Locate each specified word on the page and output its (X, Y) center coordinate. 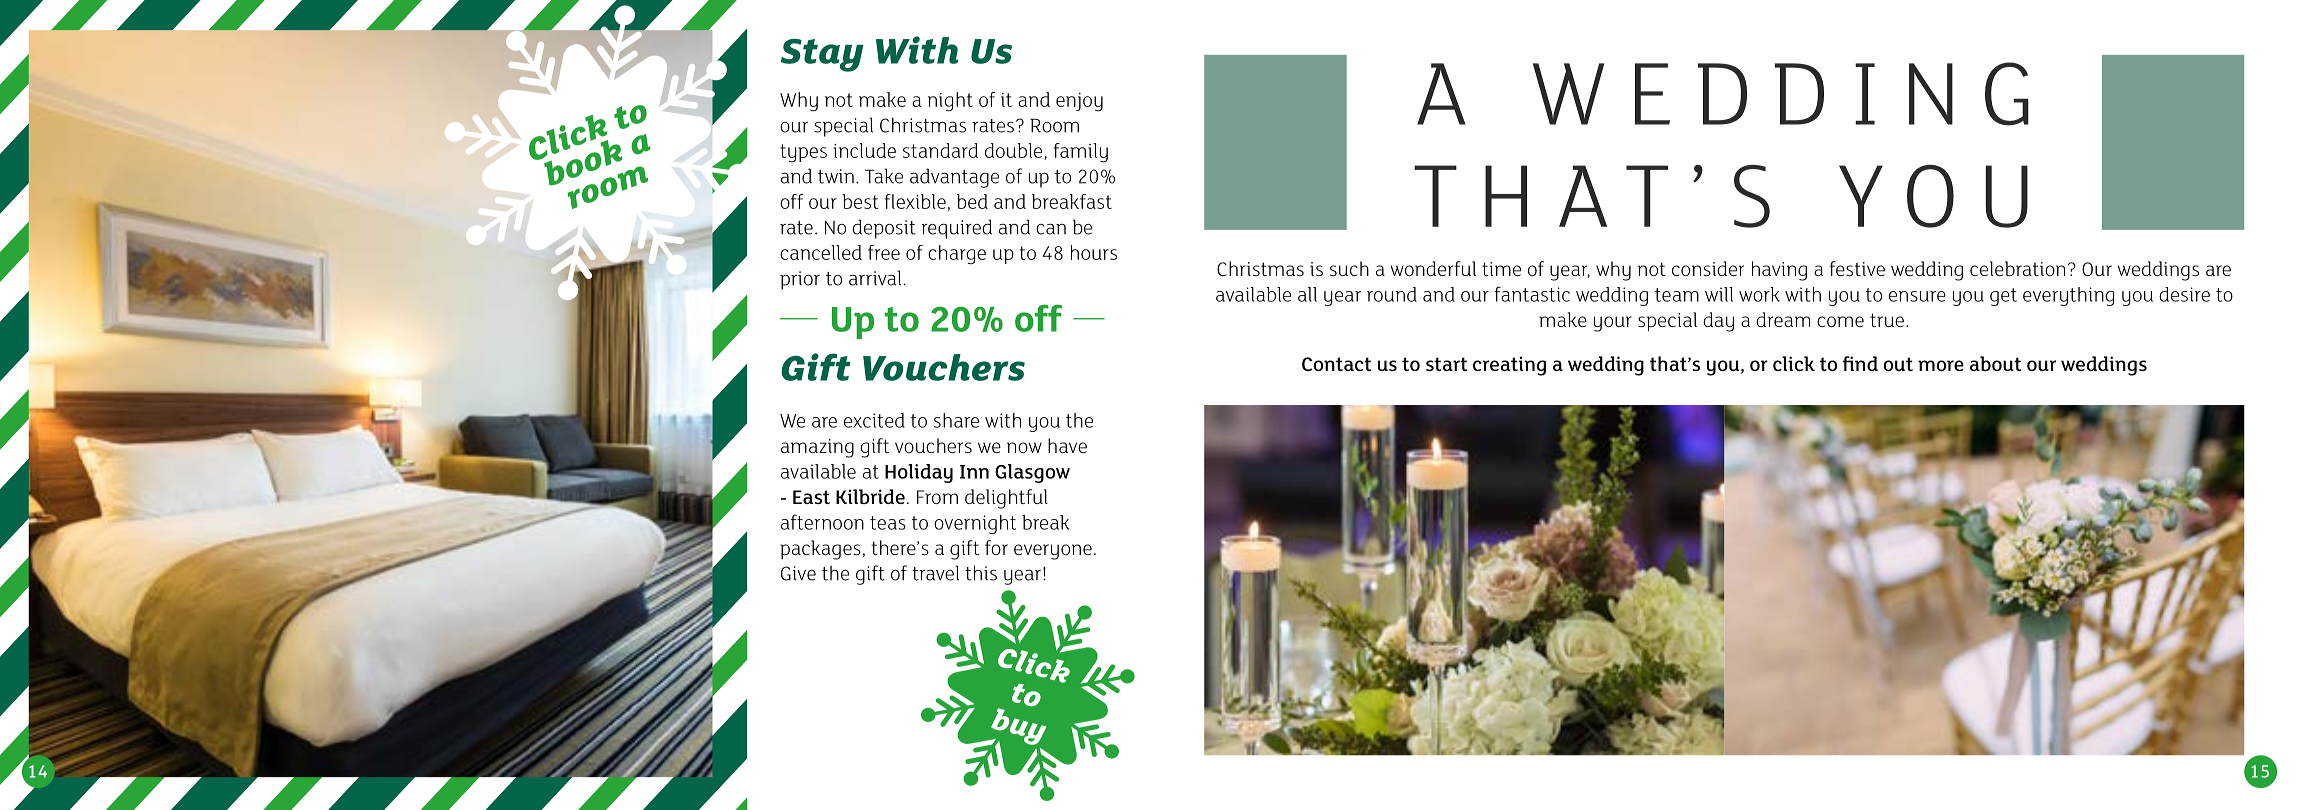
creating (1509, 366)
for (996, 547)
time (1501, 269)
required (956, 229)
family (1080, 153)
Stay (822, 55)
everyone (1053, 552)
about (1995, 363)
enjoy (1079, 102)
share (956, 420)
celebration (2017, 268)
